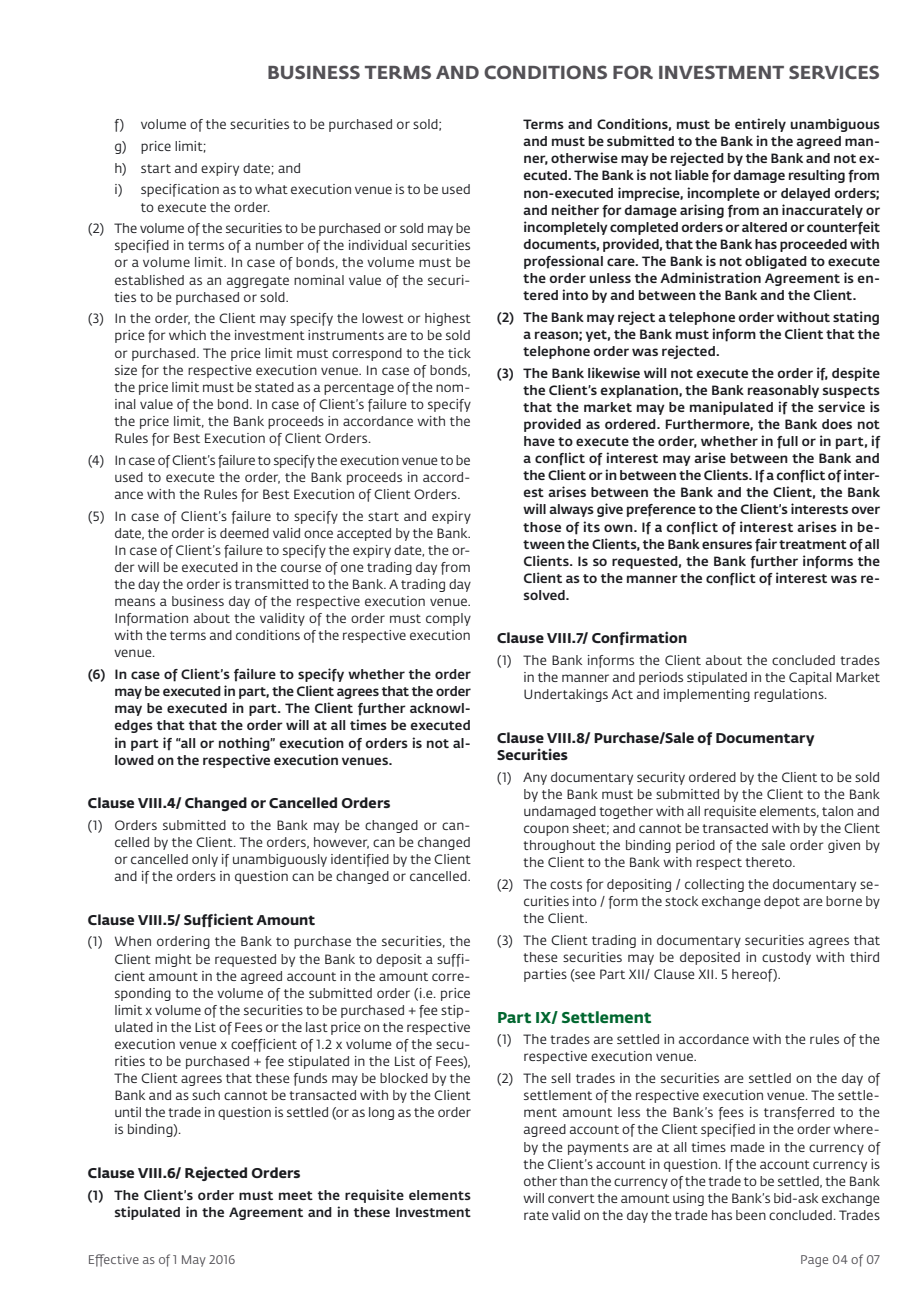  What do you see at coordinates (459, 353) in the screenshot?
I see `tick` at bounding box center [459, 353].
